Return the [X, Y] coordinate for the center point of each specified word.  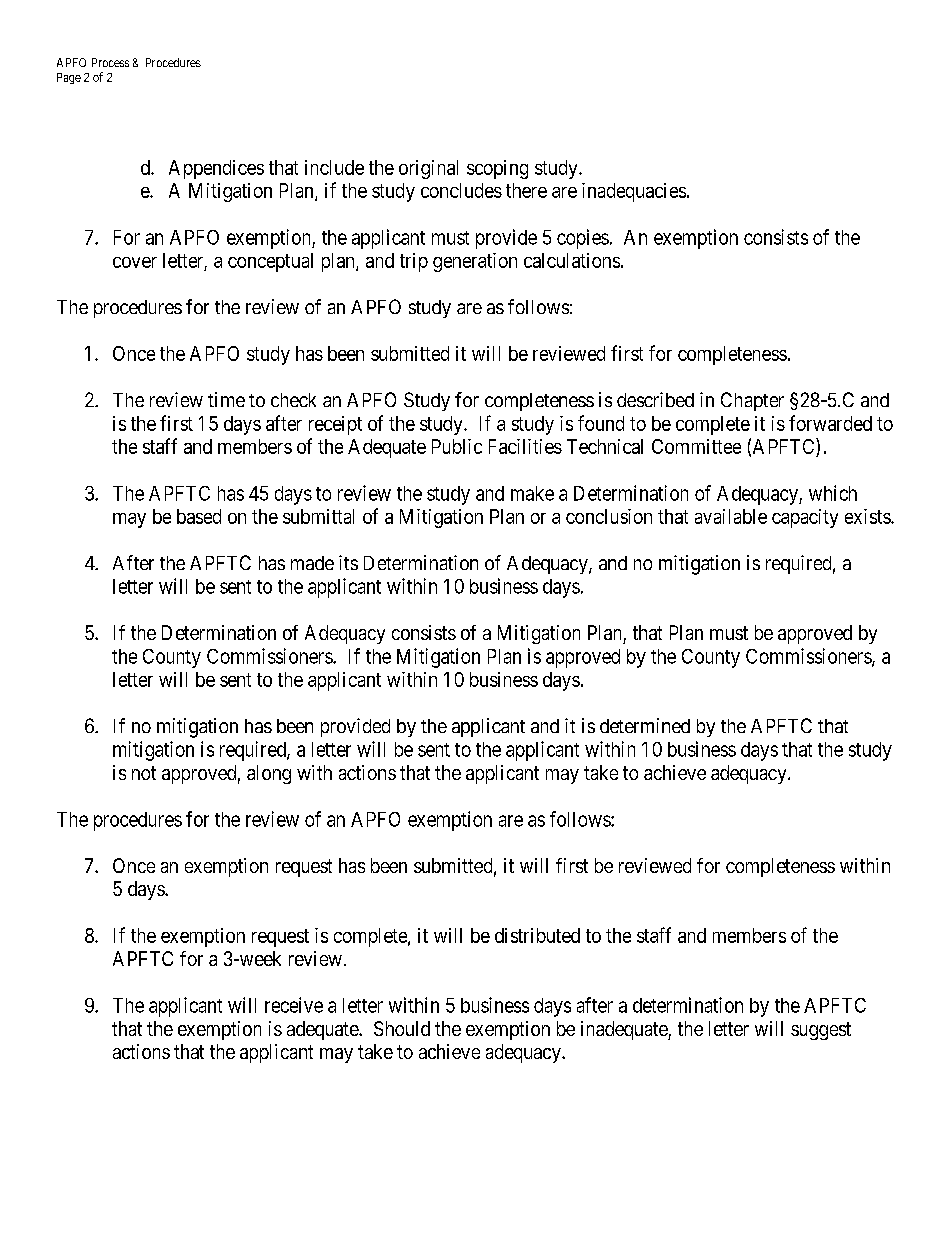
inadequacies [634, 192]
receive [294, 1005]
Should [402, 1028]
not [144, 773]
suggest [821, 1031]
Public [457, 446]
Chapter [752, 401]
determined [645, 725]
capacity [805, 518]
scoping [497, 169]
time [226, 399]
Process [110, 62]
